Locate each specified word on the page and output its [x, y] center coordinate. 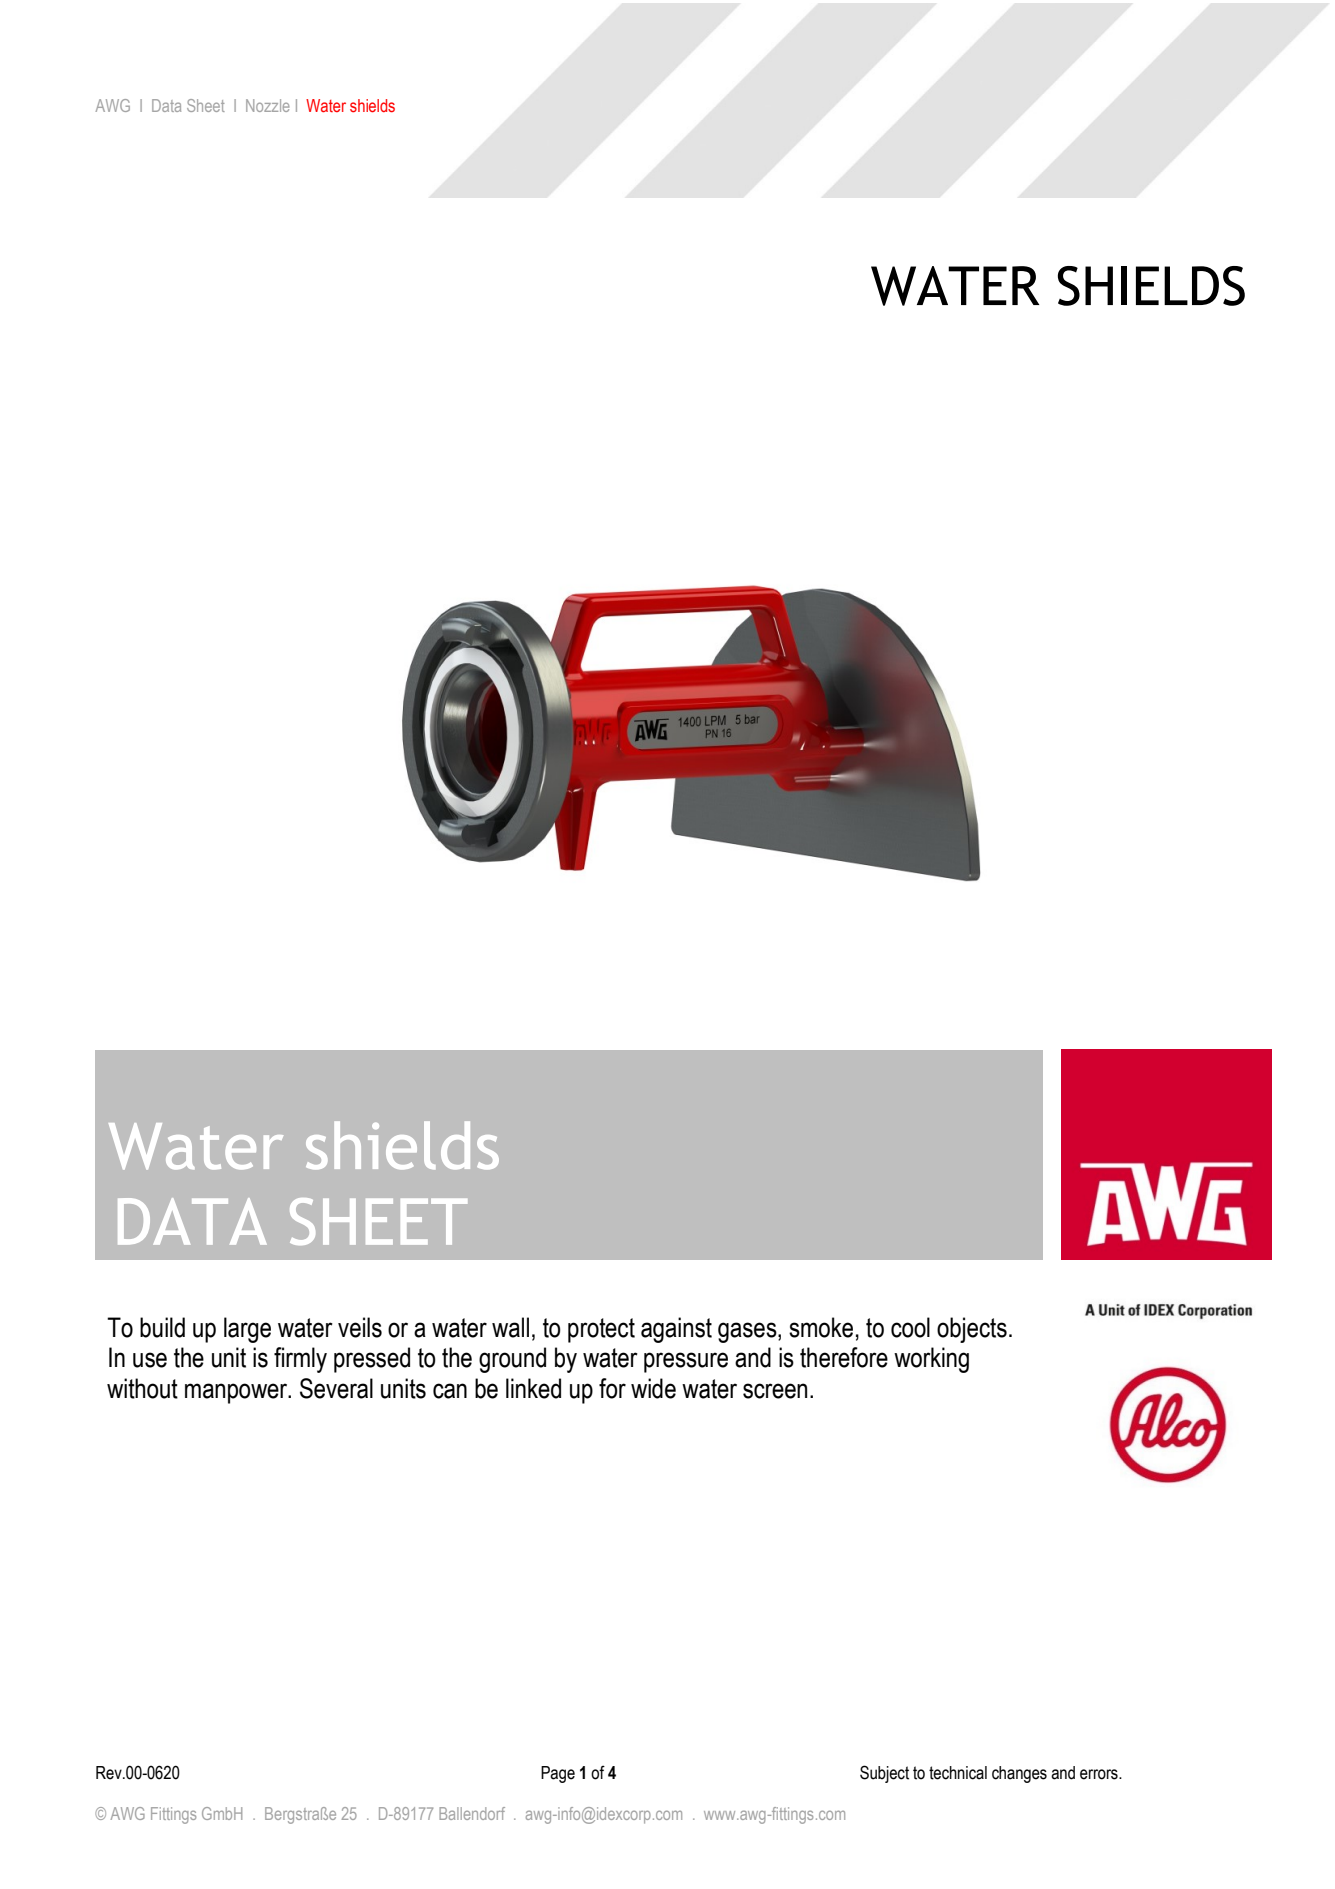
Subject [884, 1774]
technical [958, 1773]
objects [972, 1330]
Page [558, 1774]
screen [775, 1391]
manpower [237, 1393]
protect [601, 1330]
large [247, 1330]
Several [336, 1388]
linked [533, 1388]
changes [1019, 1774]
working [931, 1360]
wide [653, 1388]
